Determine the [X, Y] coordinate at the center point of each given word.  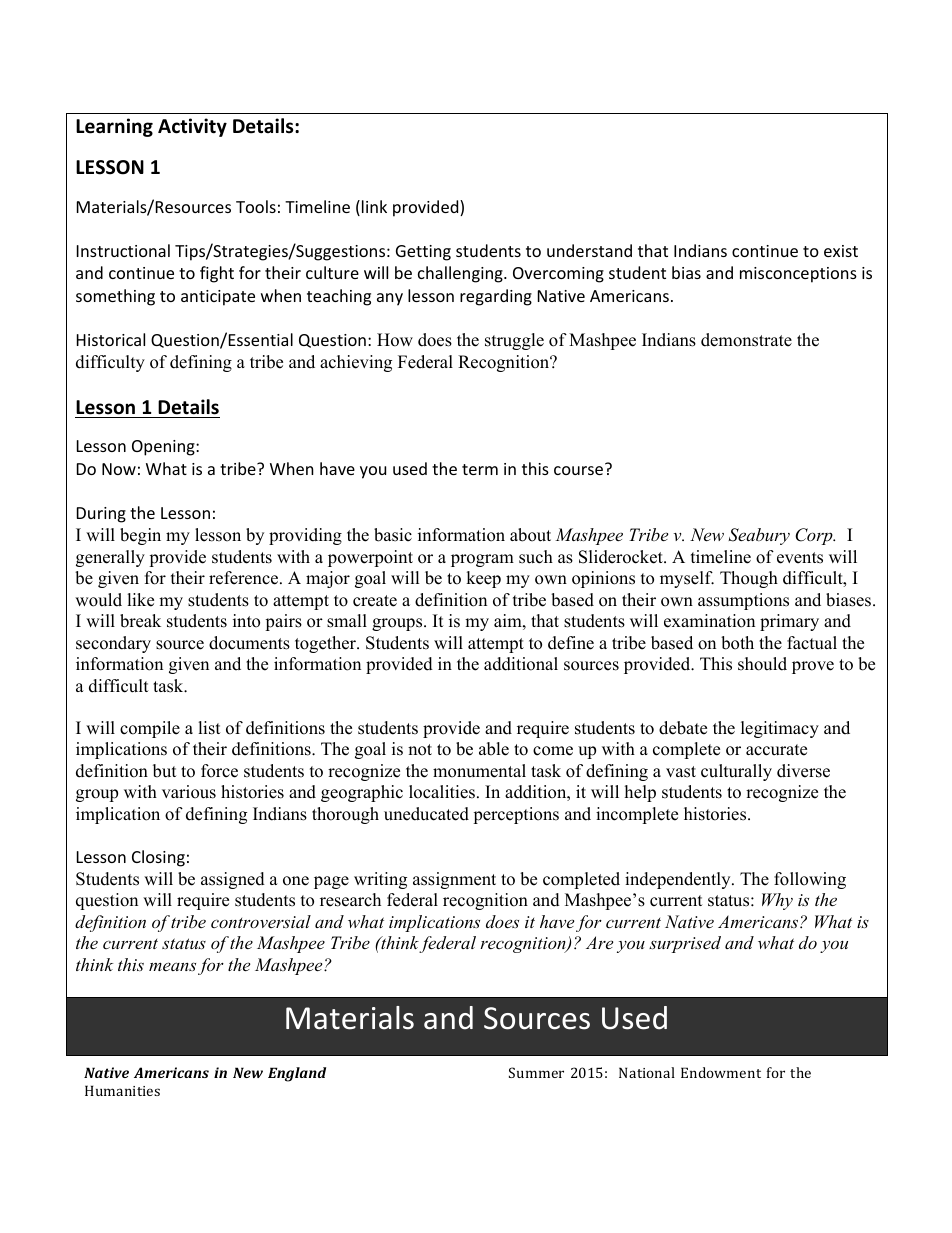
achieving [356, 363]
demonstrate [746, 340]
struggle [514, 341]
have [557, 921]
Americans [759, 921]
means [172, 966]
